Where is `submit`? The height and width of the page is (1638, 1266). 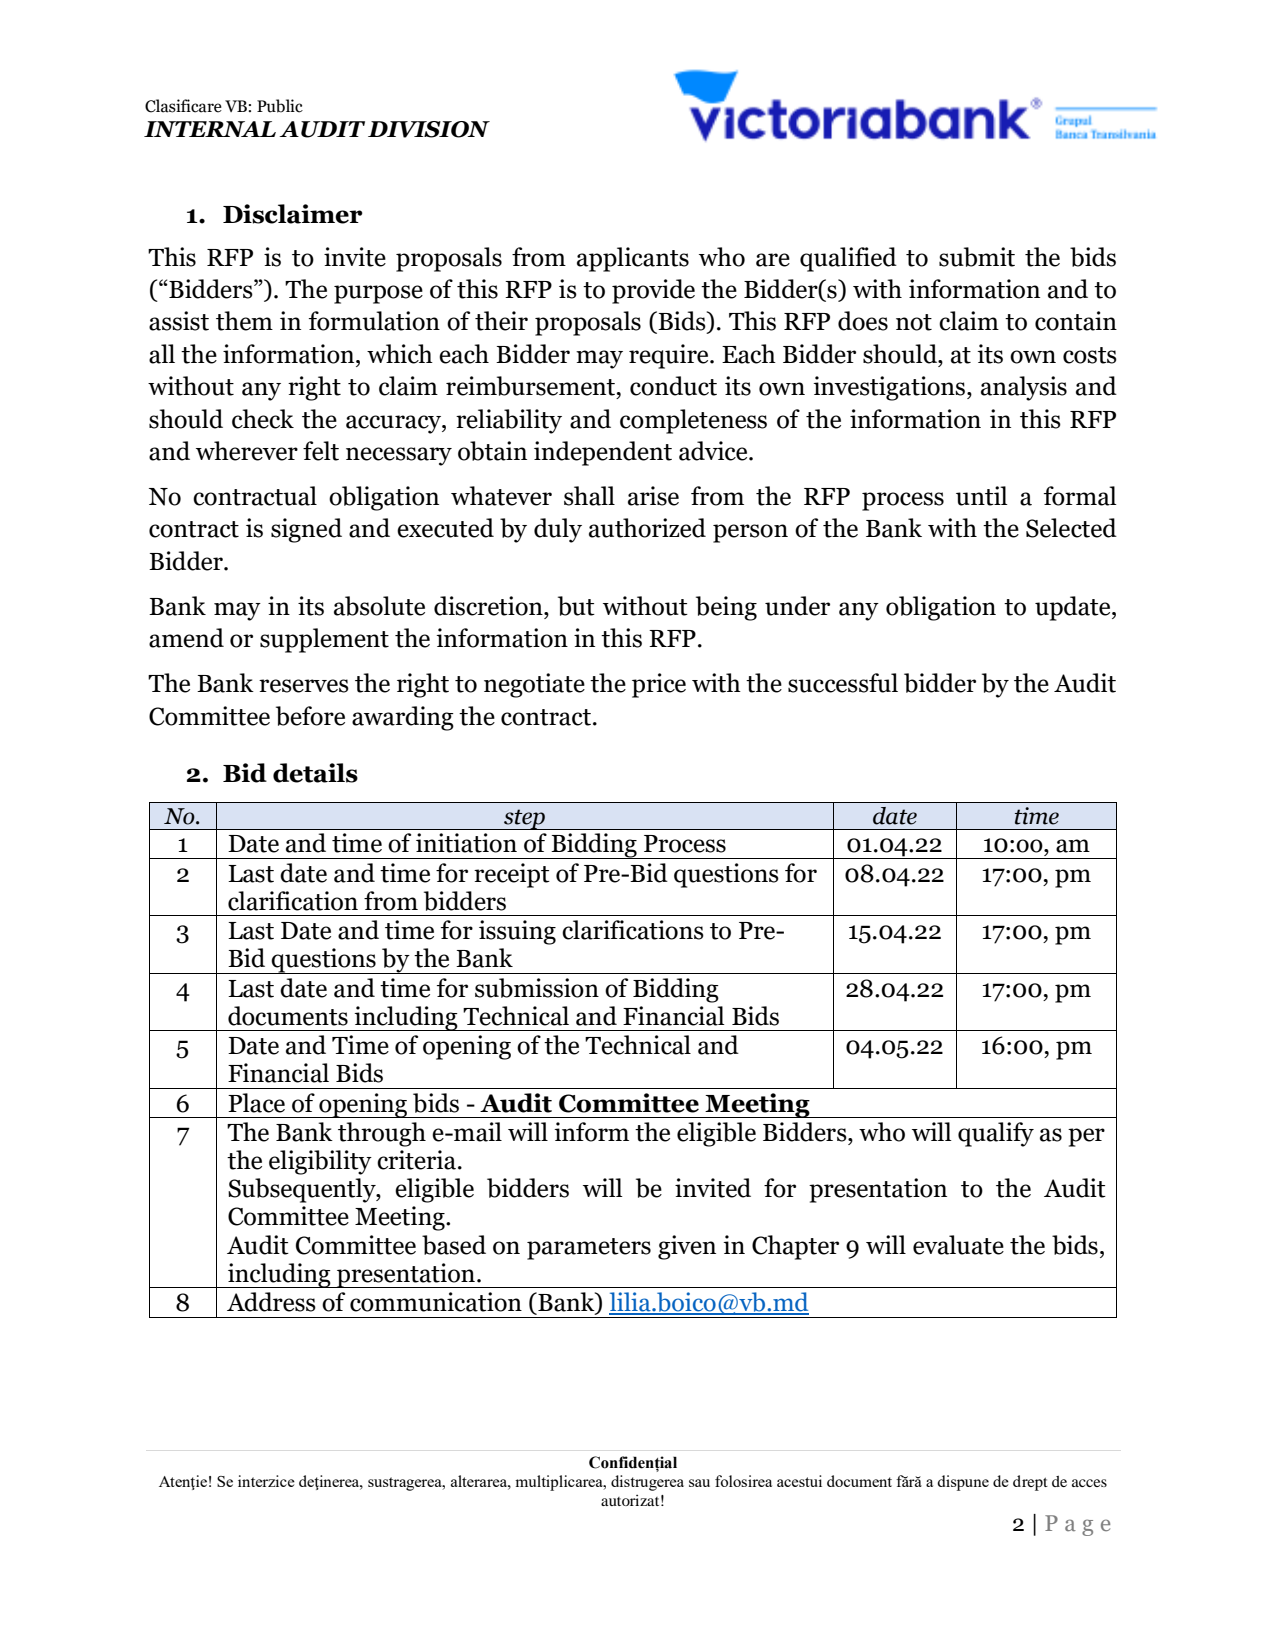
submit is located at coordinates (977, 257).
